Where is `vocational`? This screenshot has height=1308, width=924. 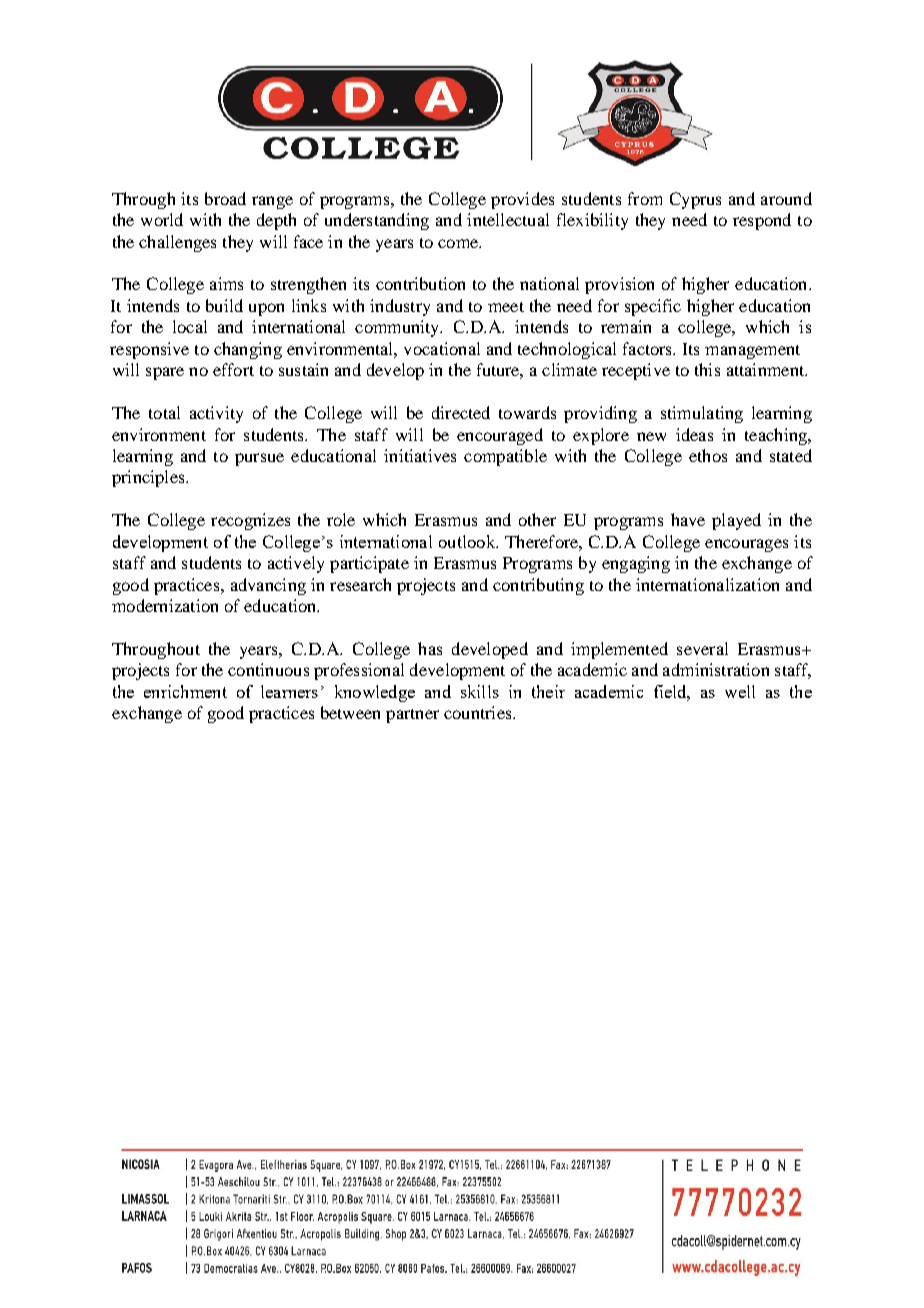 vocational is located at coordinates (442, 348).
